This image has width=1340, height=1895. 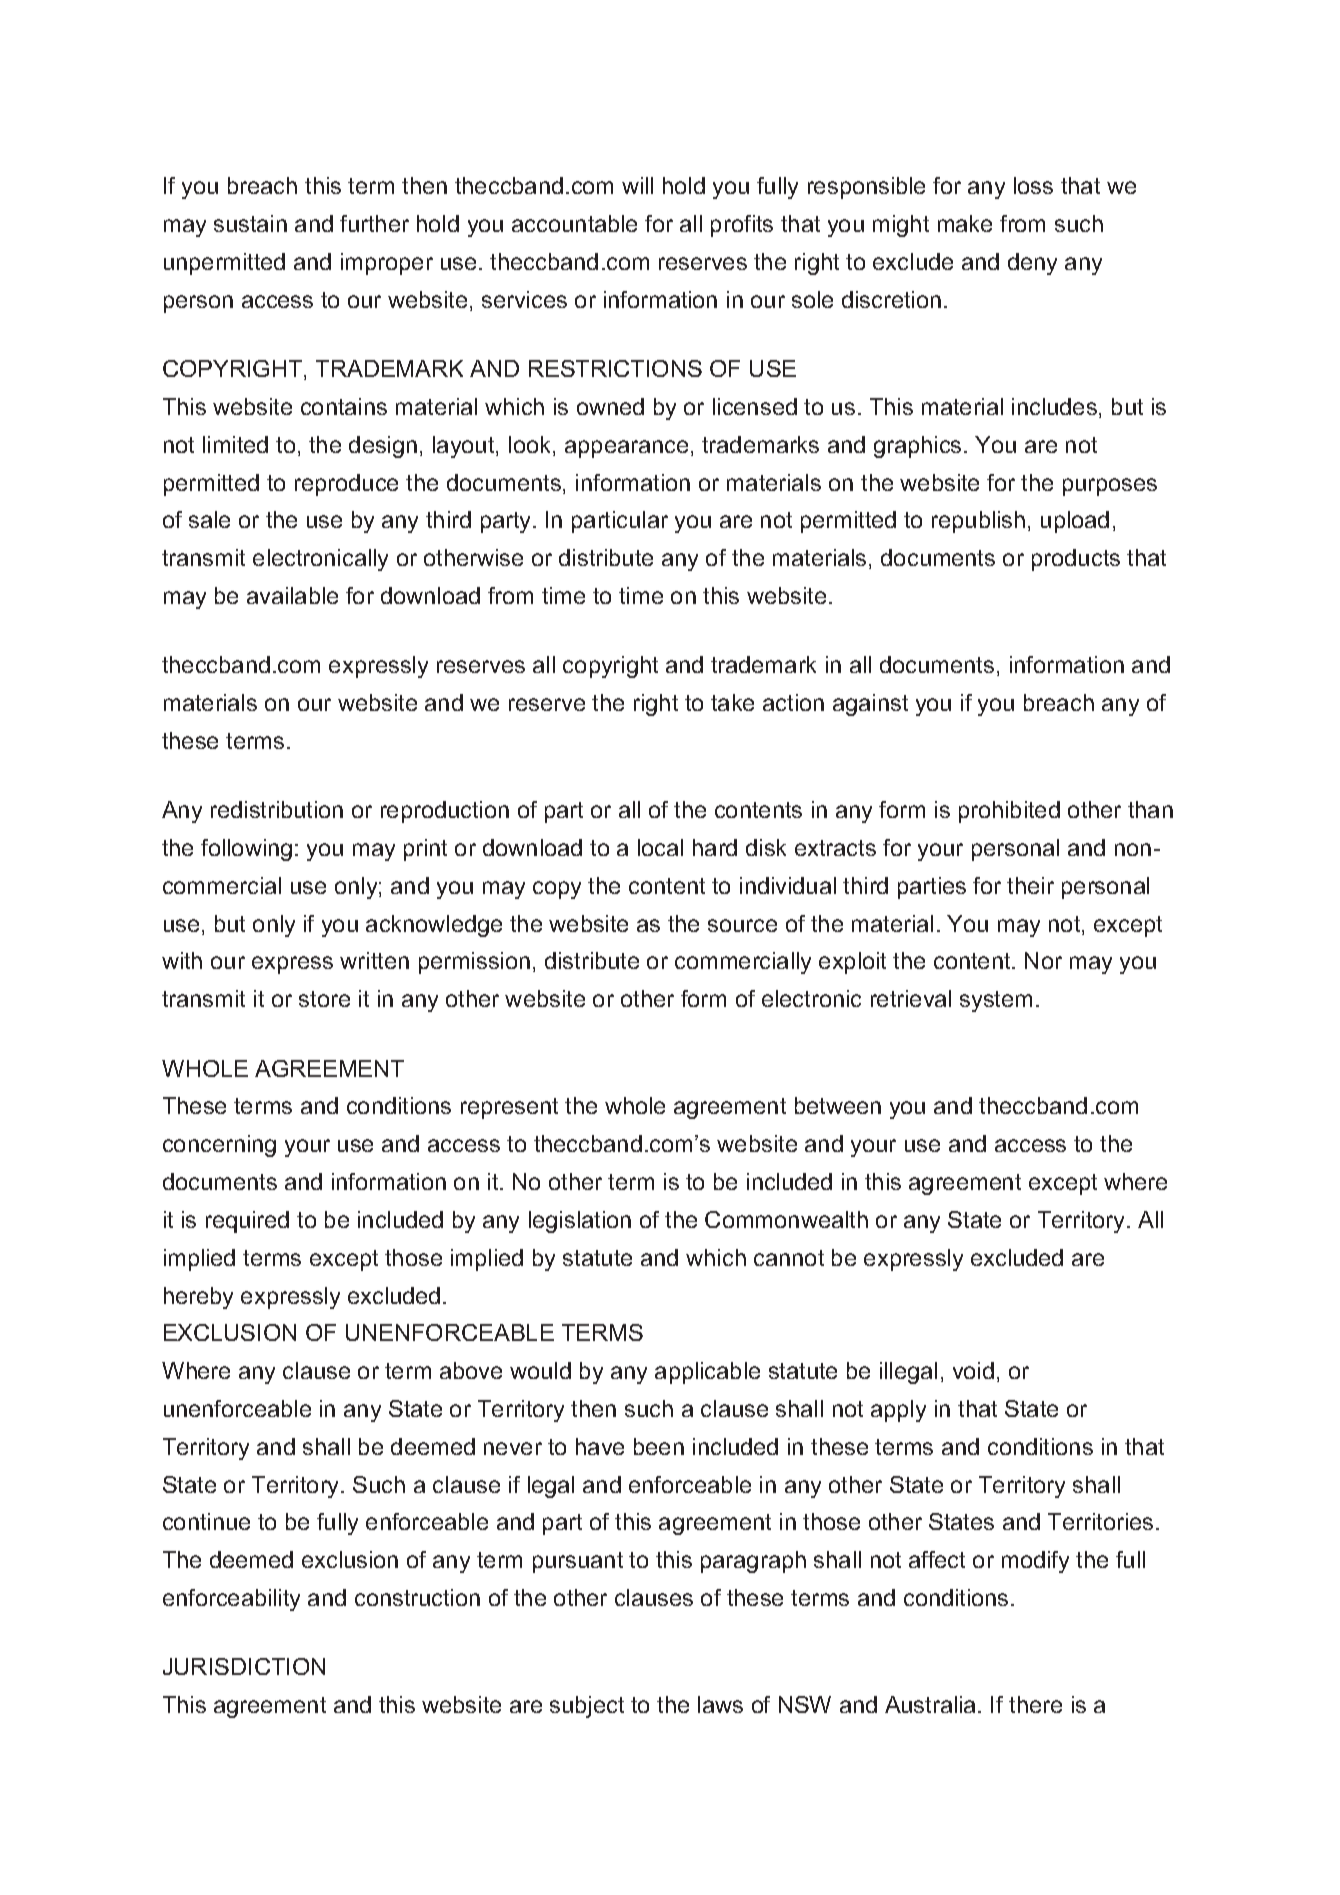 What do you see at coordinates (1032, 264) in the image?
I see `deny` at bounding box center [1032, 264].
